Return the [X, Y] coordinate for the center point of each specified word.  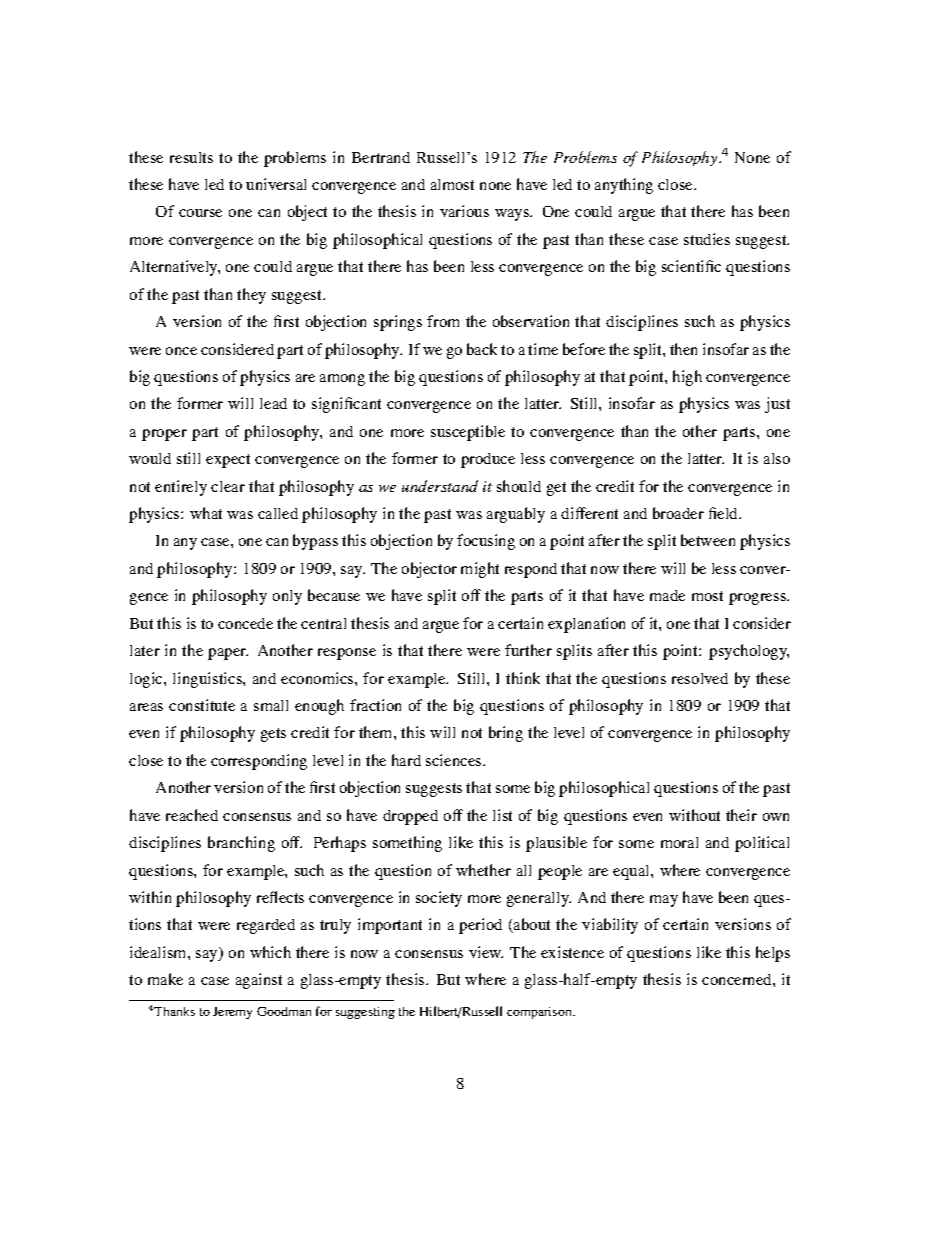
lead [273, 403]
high [687, 378]
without [694, 815]
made [667, 595]
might [480, 570]
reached [192, 815]
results [191, 157]
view [486, 952]
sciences [455, 760]
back [482, 349]
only [287, 597]
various [464, 211]
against [259, 981]
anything [624, 186]
